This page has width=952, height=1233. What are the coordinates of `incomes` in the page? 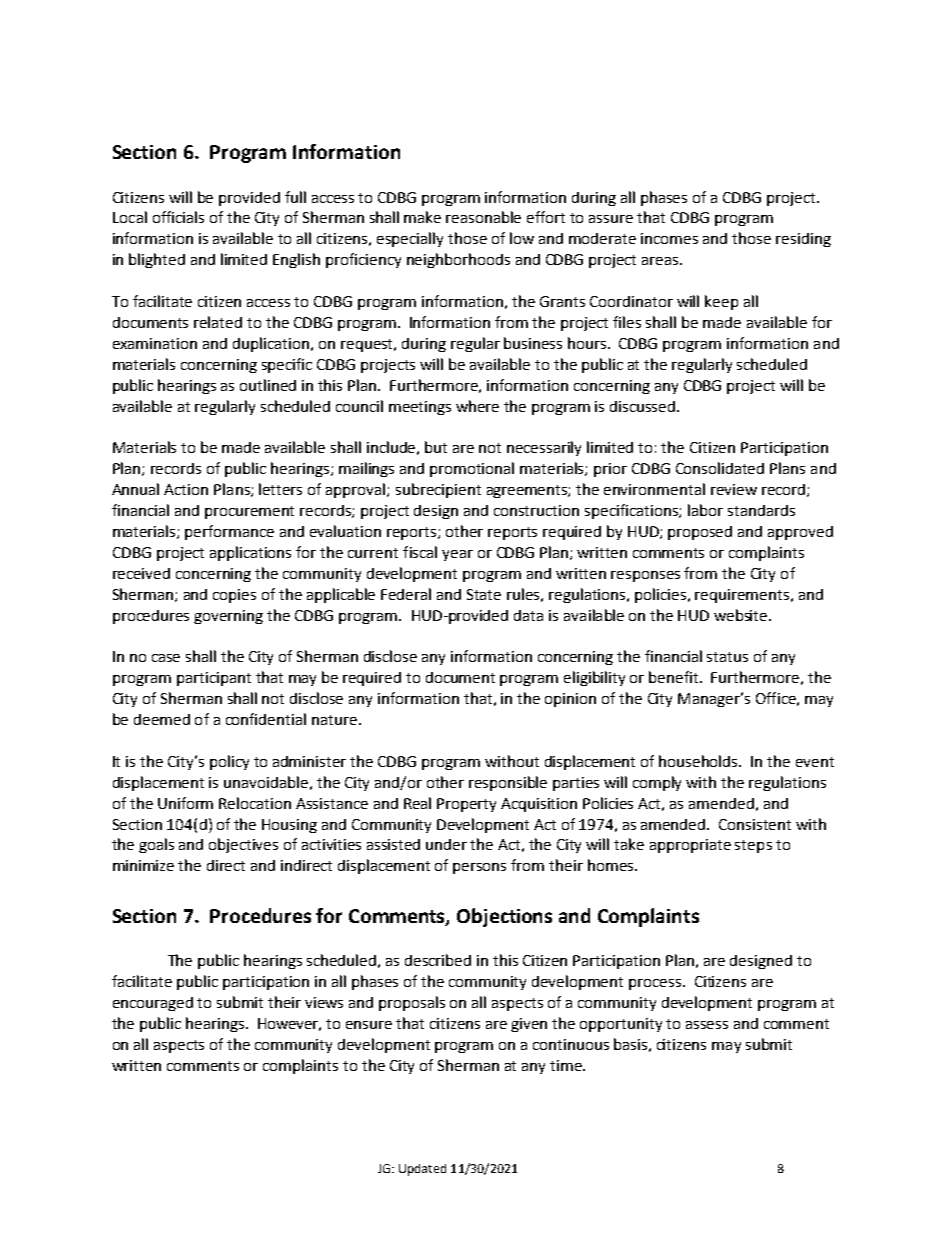 It's located at (669, 238).
